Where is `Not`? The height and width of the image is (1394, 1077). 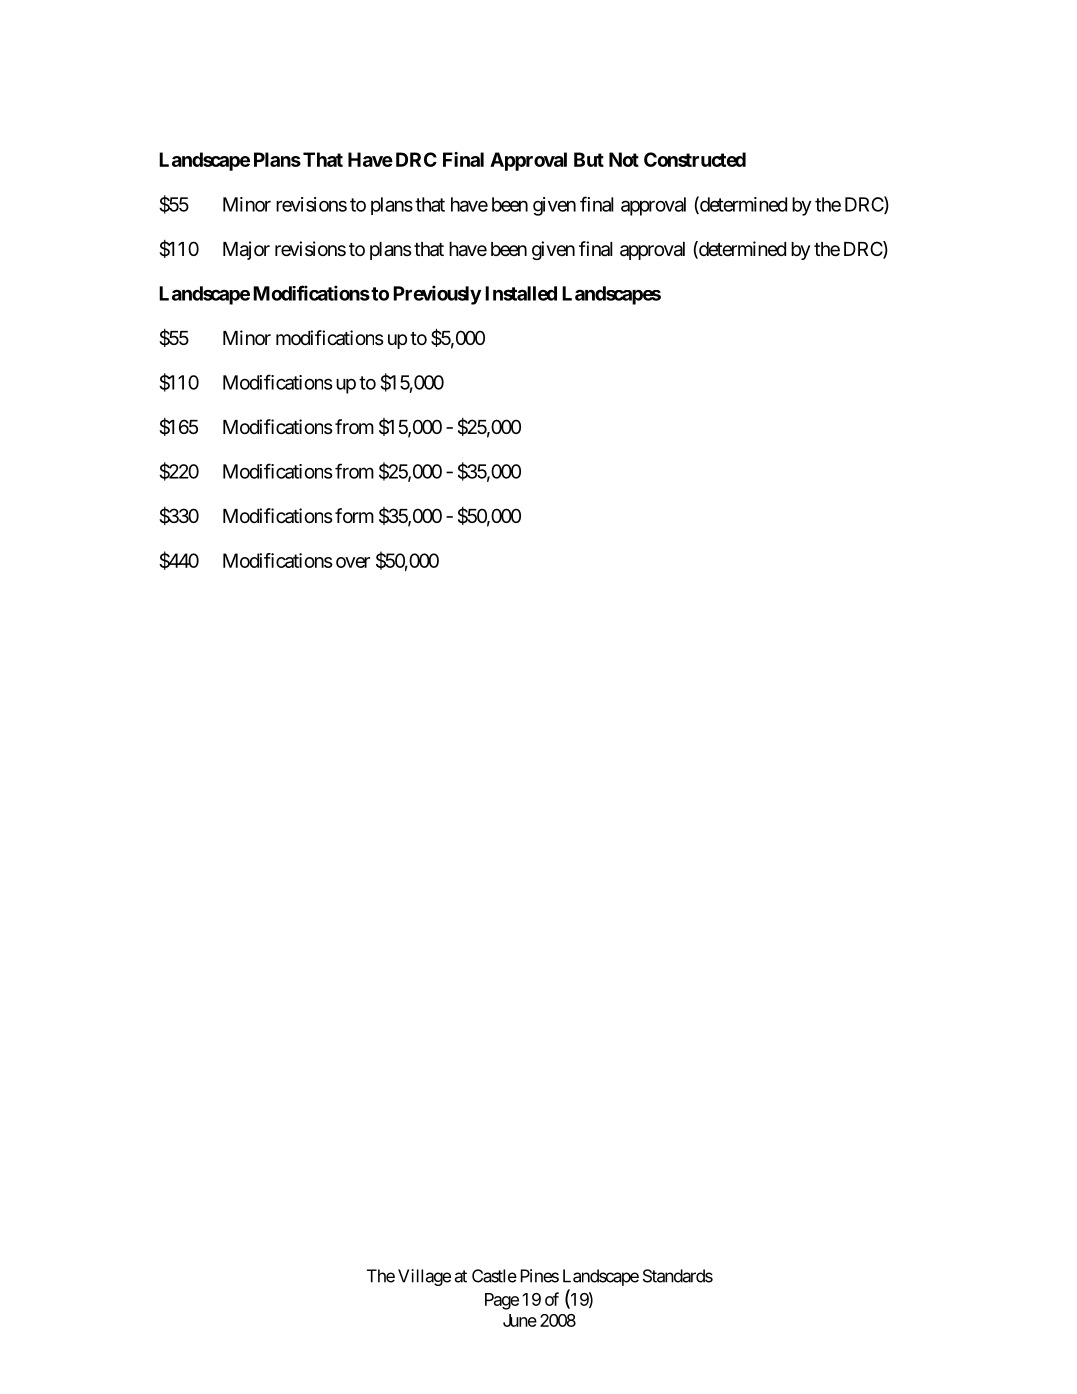 Not is located at coordinates (624, 159).
